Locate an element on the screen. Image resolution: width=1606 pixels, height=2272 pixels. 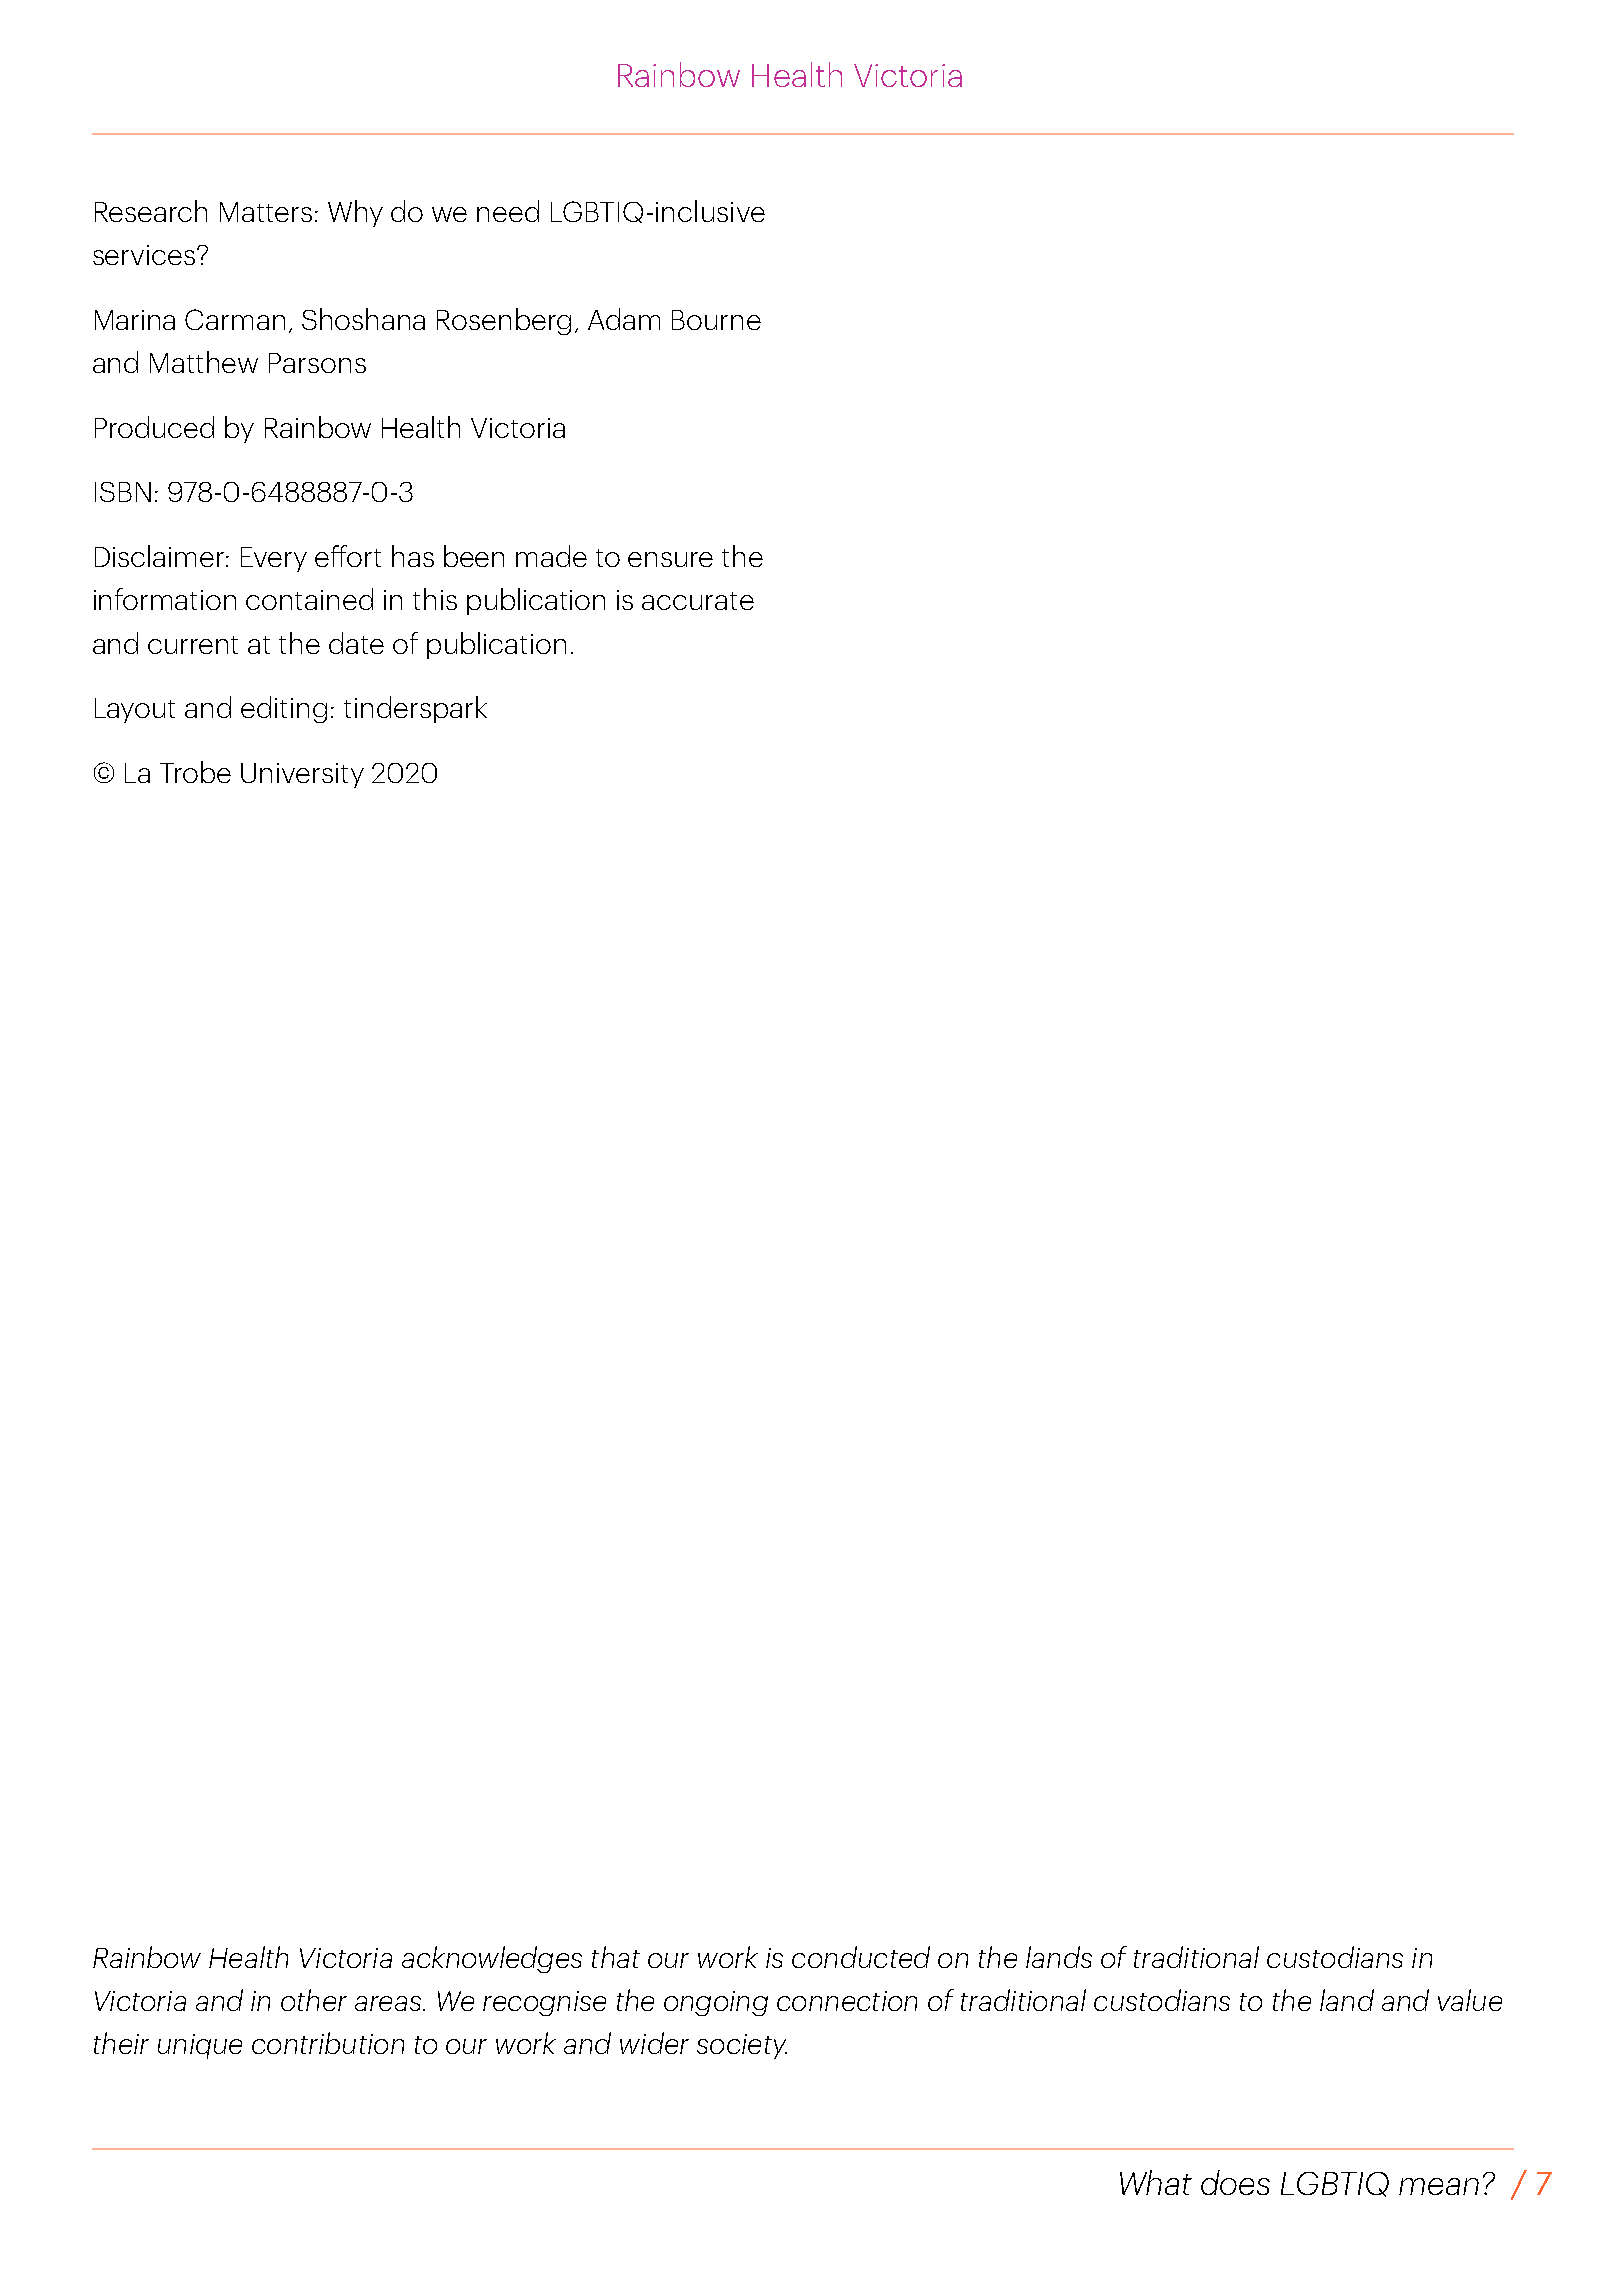
acknowledges is located at coordinates (492, 1959).
